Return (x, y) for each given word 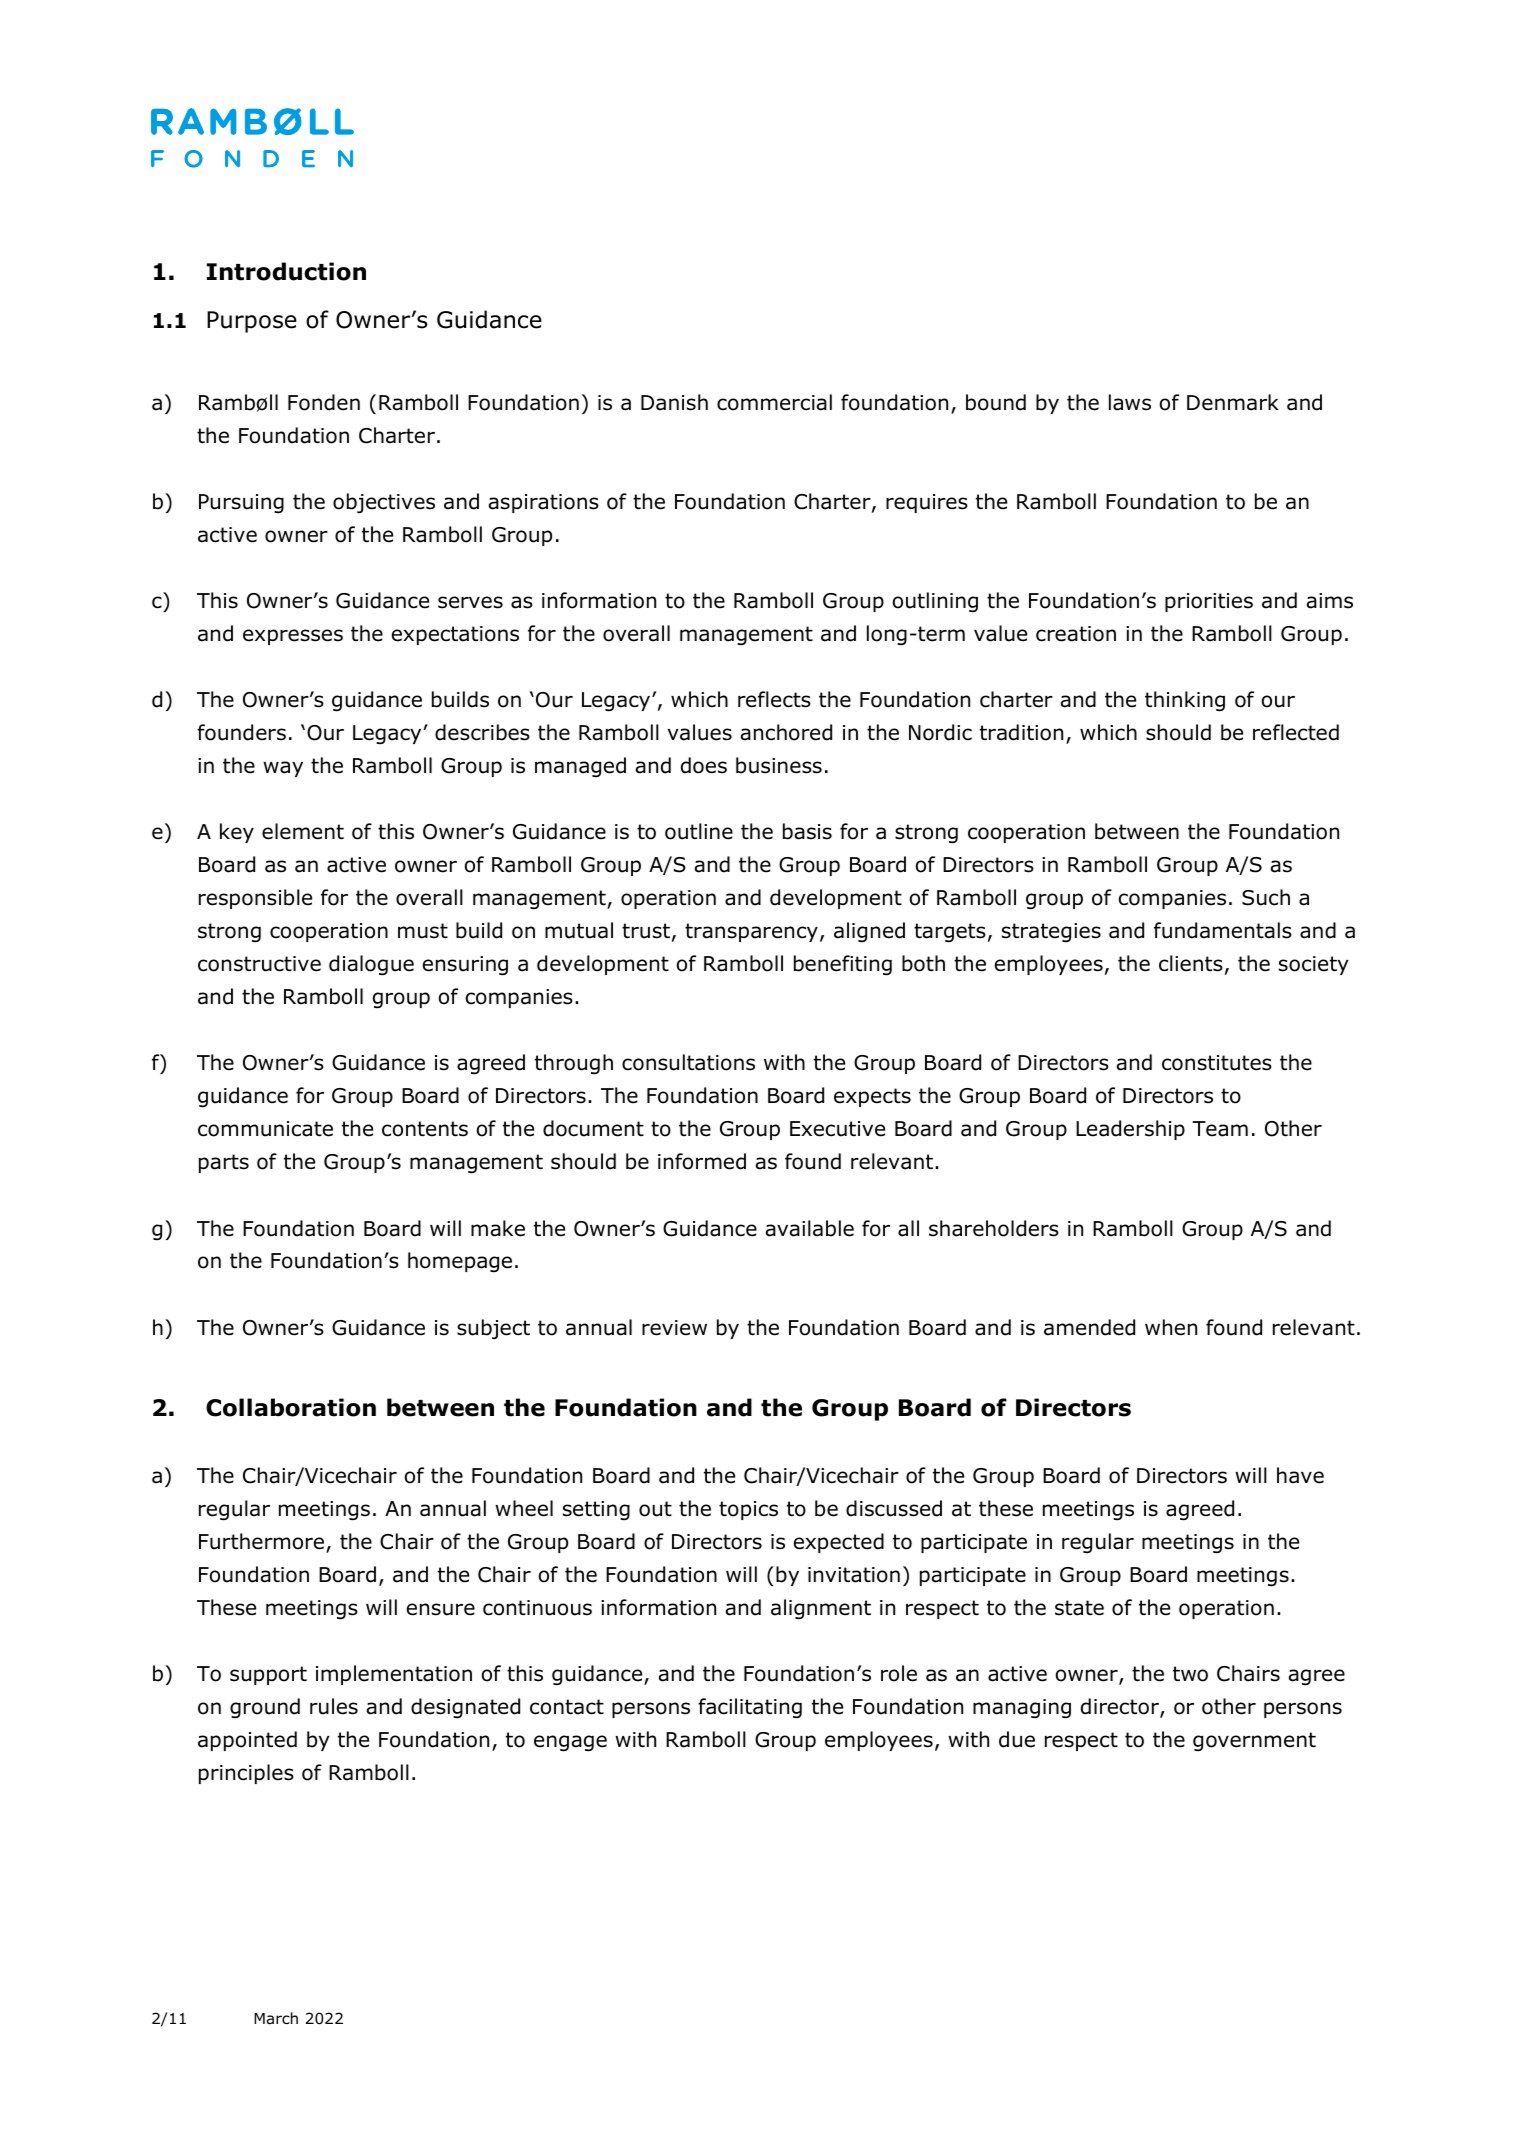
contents (425, 1129)
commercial (774, 402)
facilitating (750, 1708)
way (283, 769)
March (276, 2018)
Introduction (286, 271)
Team (1220, 1129)
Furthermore (263, 1542)
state (1079, 1608)
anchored (786, 732)
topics (748, 1510)
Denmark (1233, 402)
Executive (837, 1129)
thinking (1185, 701)
